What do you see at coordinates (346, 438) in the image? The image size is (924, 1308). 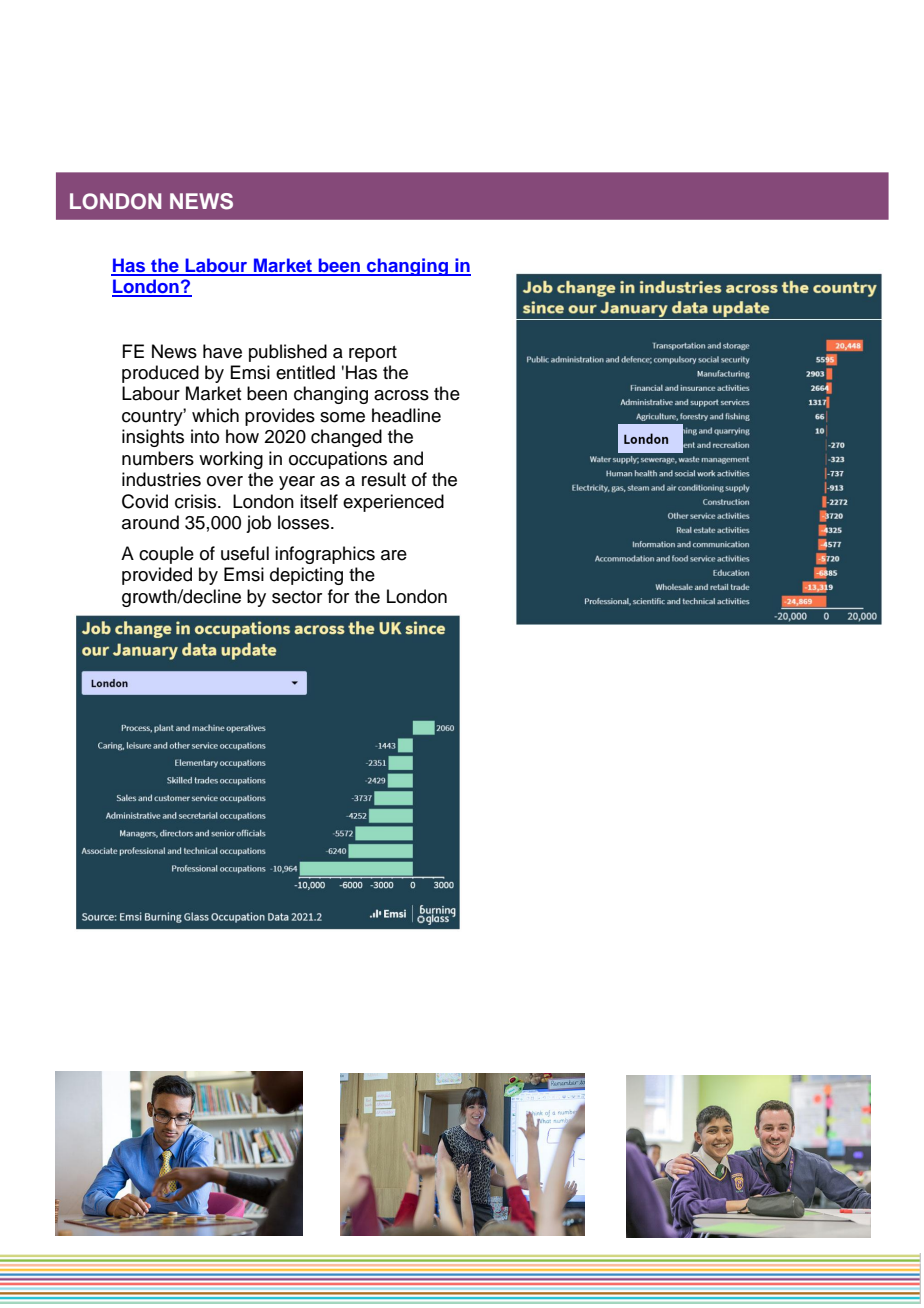 I see `changed` at bounding box center [346, 438].
